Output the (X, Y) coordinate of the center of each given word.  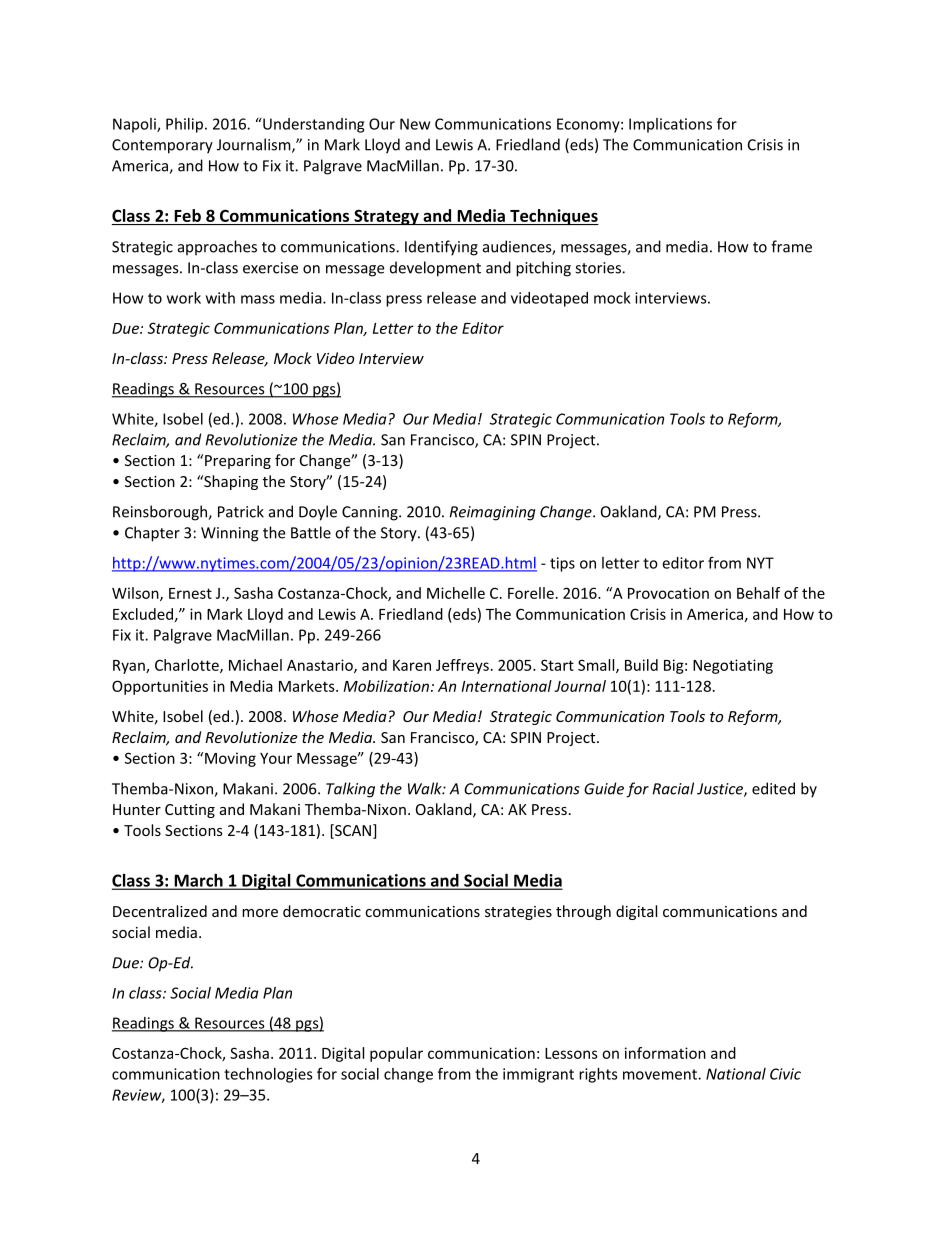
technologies (268, 1075)
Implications (670, 125)
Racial (673, 788)
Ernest (190, 593)
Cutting (190, 811)
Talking (350, 790)
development (435, 269)
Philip (184, 125)
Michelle (456, 593)
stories (599, 268)
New (415, 124)
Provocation (668, 593)
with (220, 298)
